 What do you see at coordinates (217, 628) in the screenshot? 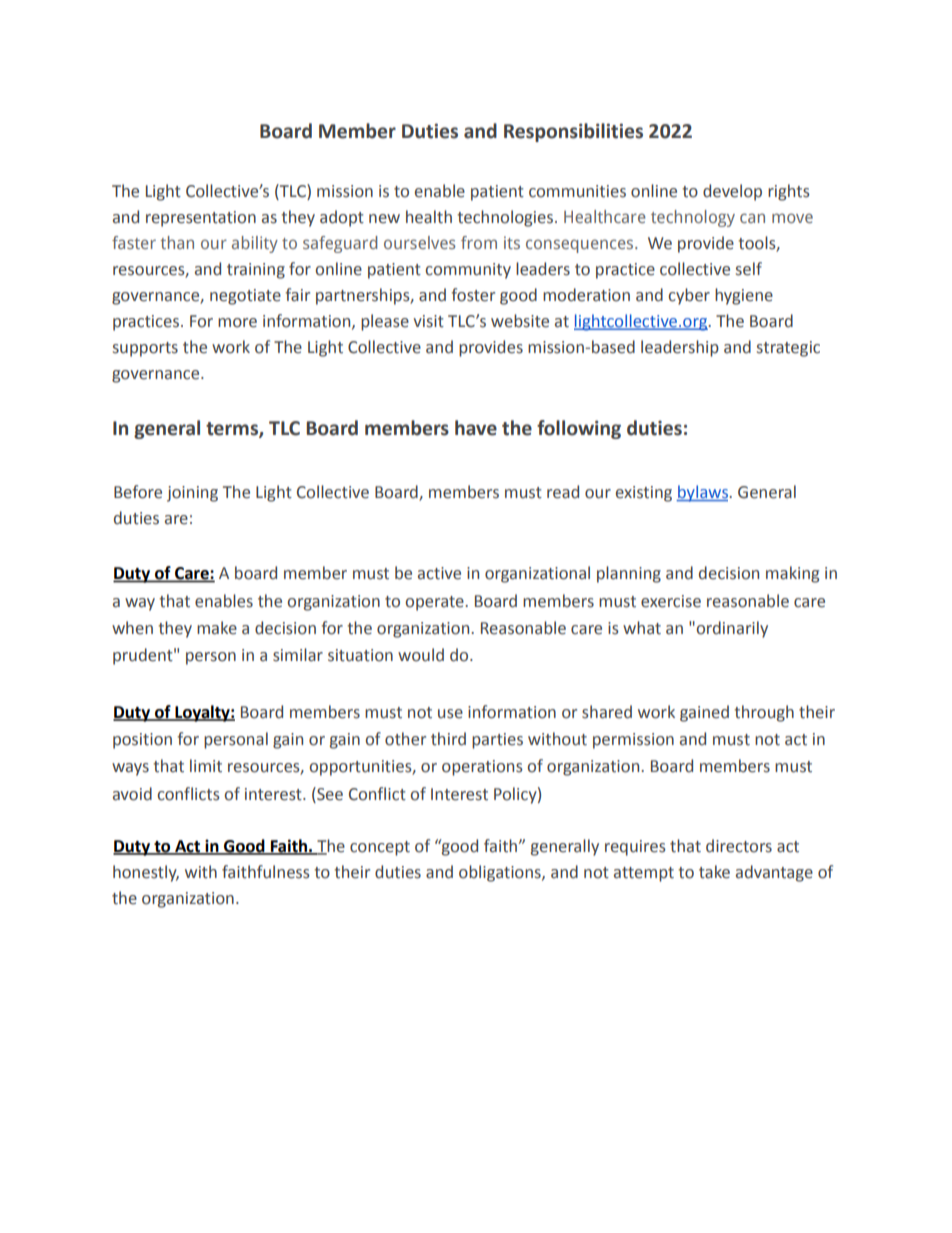
I see `make` at bounding box center [217, 628].
